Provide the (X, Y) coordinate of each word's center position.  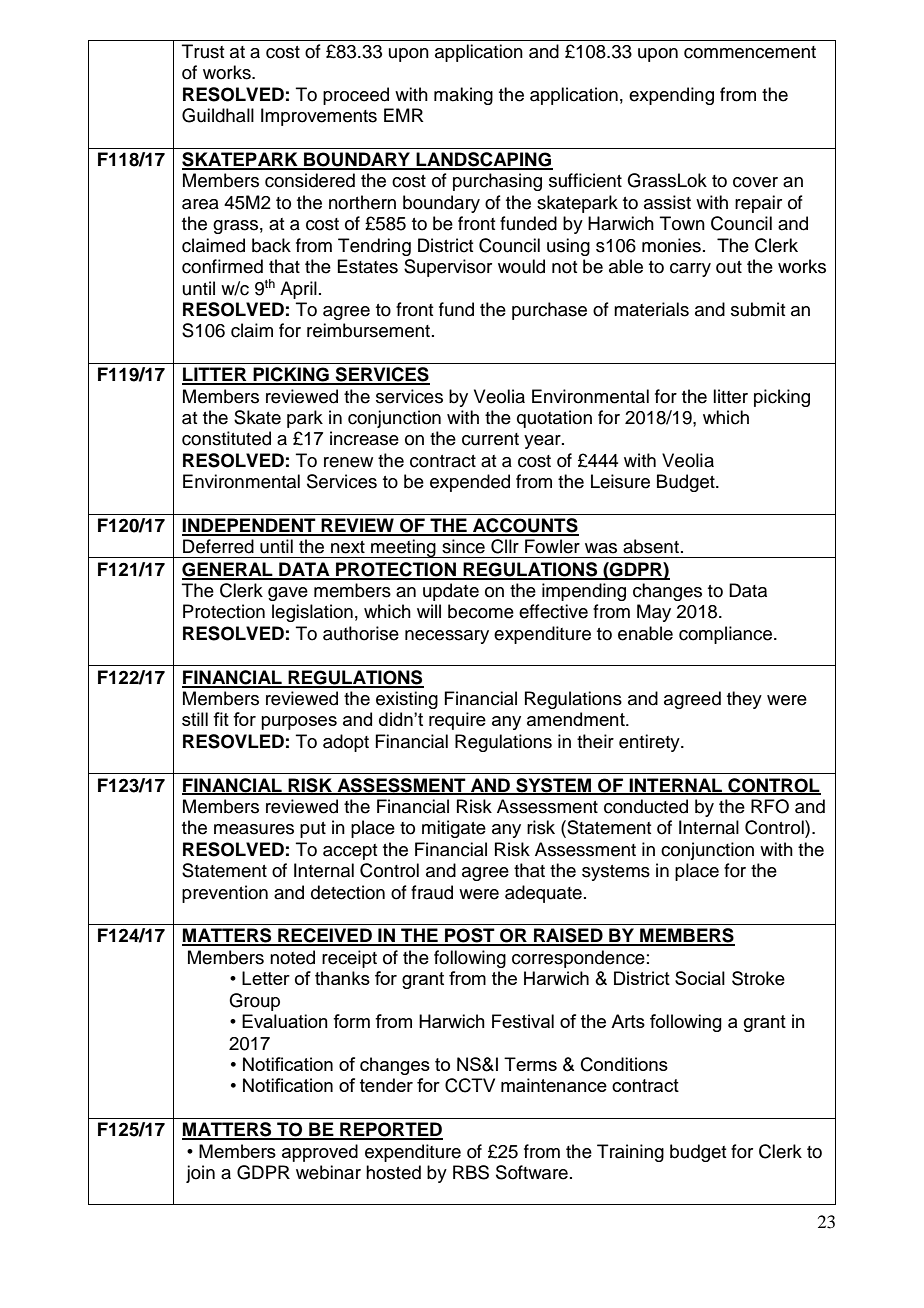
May (654, 613)
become (481, 611)
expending (671, 96)
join (200, 1174)
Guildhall (218, 115)
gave (288, 594)
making (463, 96)
